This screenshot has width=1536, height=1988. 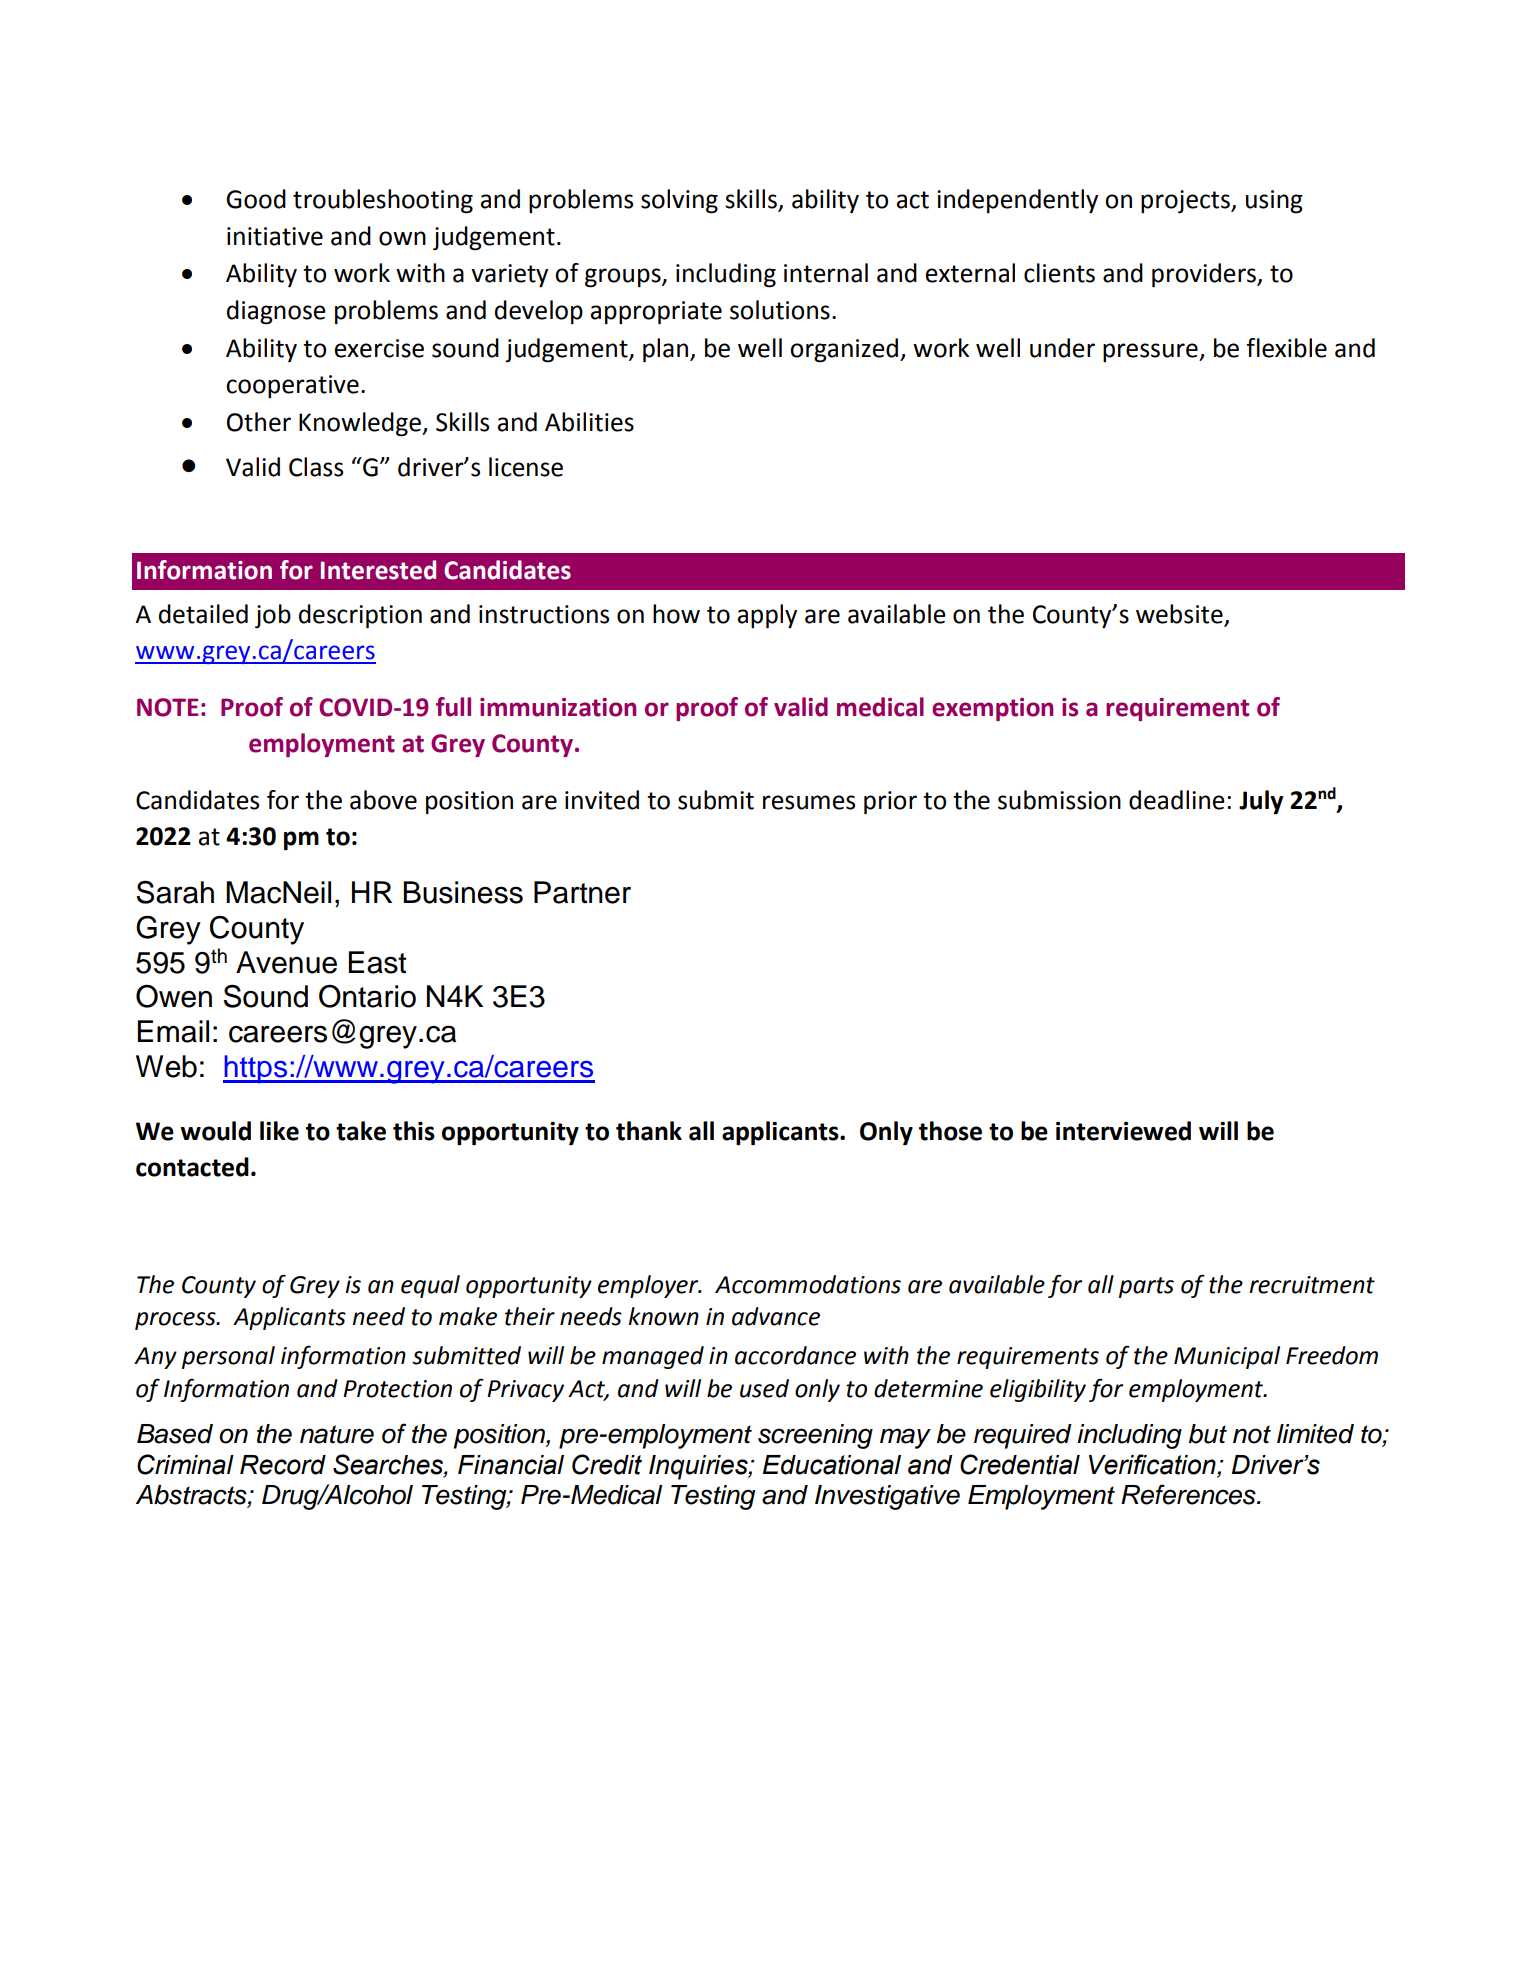 What do you see at coordinates (283, 1465) in the screenshot?
I see `Record` at bounding box center [283, 1465].
